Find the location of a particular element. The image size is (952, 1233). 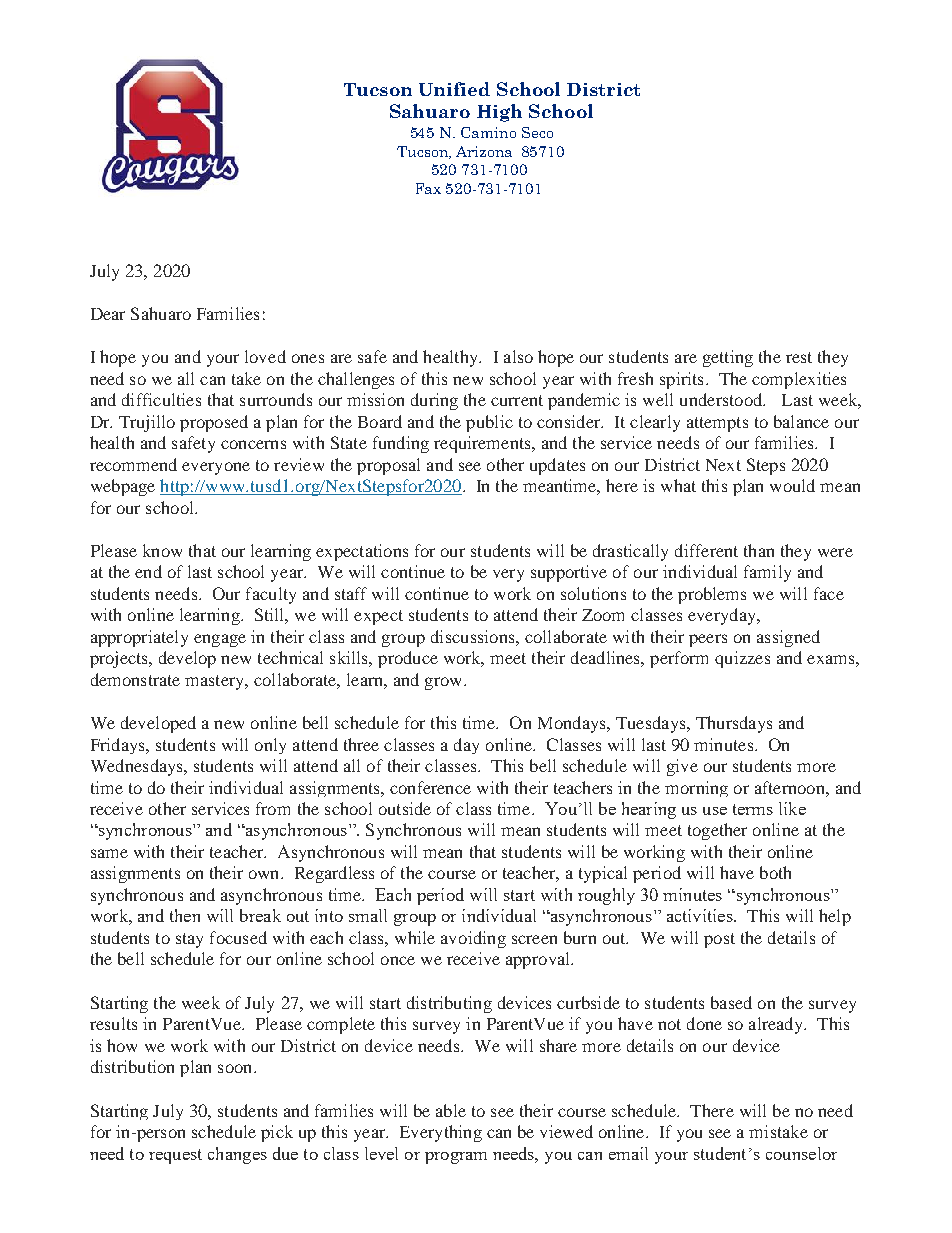

difficulties is located at coordinates (161, 399).
